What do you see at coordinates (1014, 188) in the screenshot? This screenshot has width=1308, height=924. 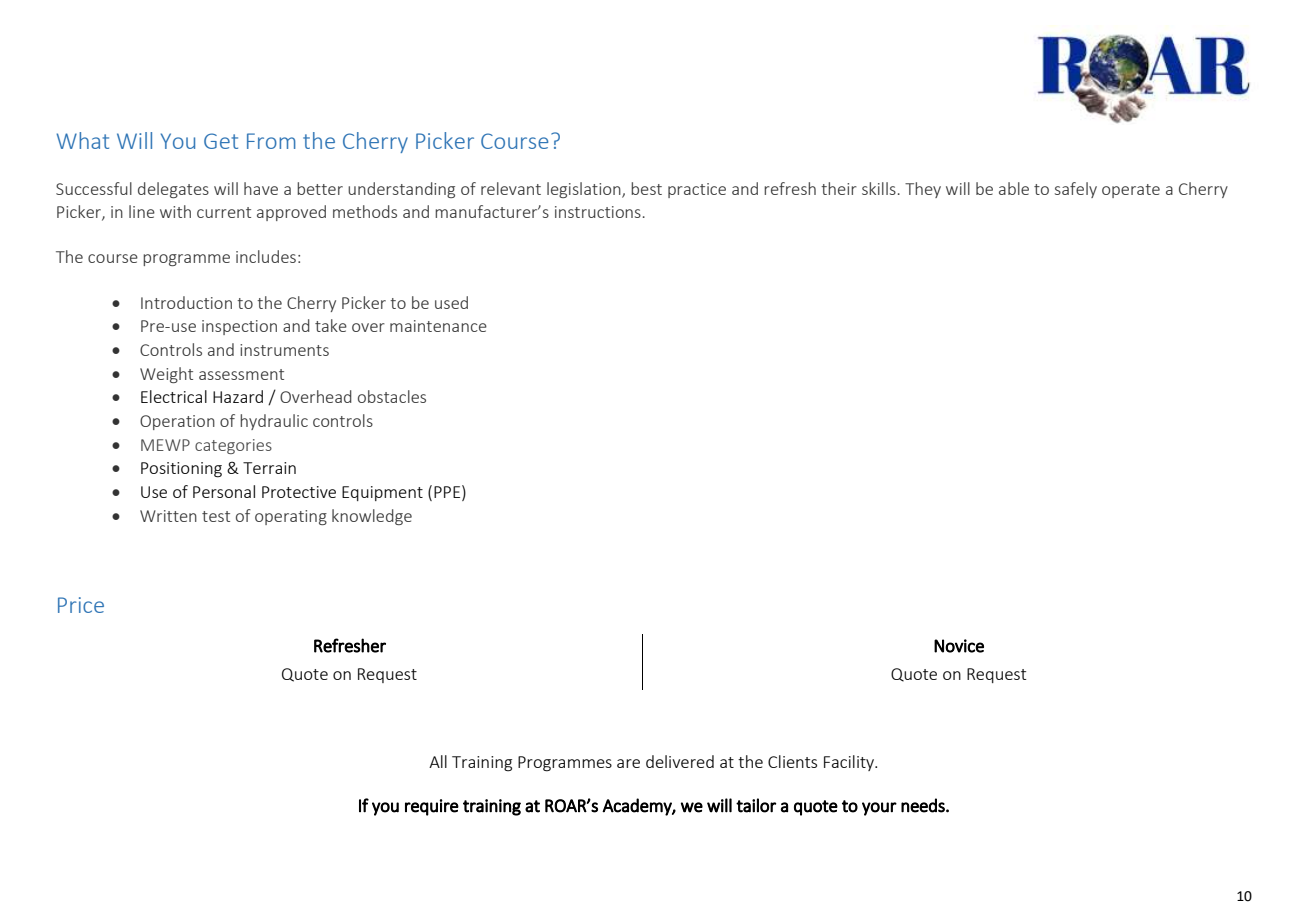 I see `able` at bounding box center [1014, 188].
